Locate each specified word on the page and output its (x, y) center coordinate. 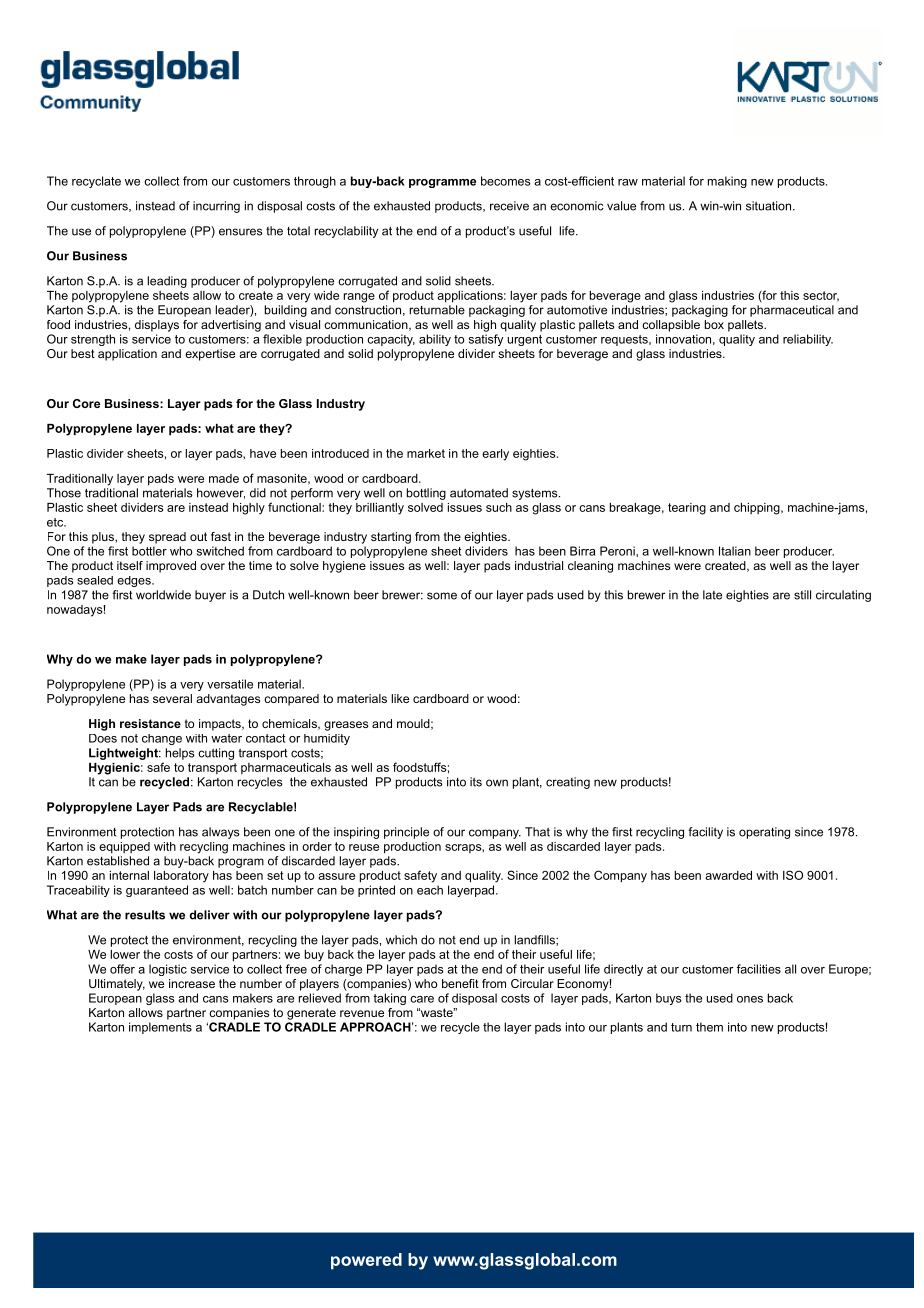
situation (768, 206)
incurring (216, 207)
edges (135, 581)
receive (509, 206)
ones (750, 999)
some (442, 596)
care (422, 999)
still (802, 595)
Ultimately (117, 985)
